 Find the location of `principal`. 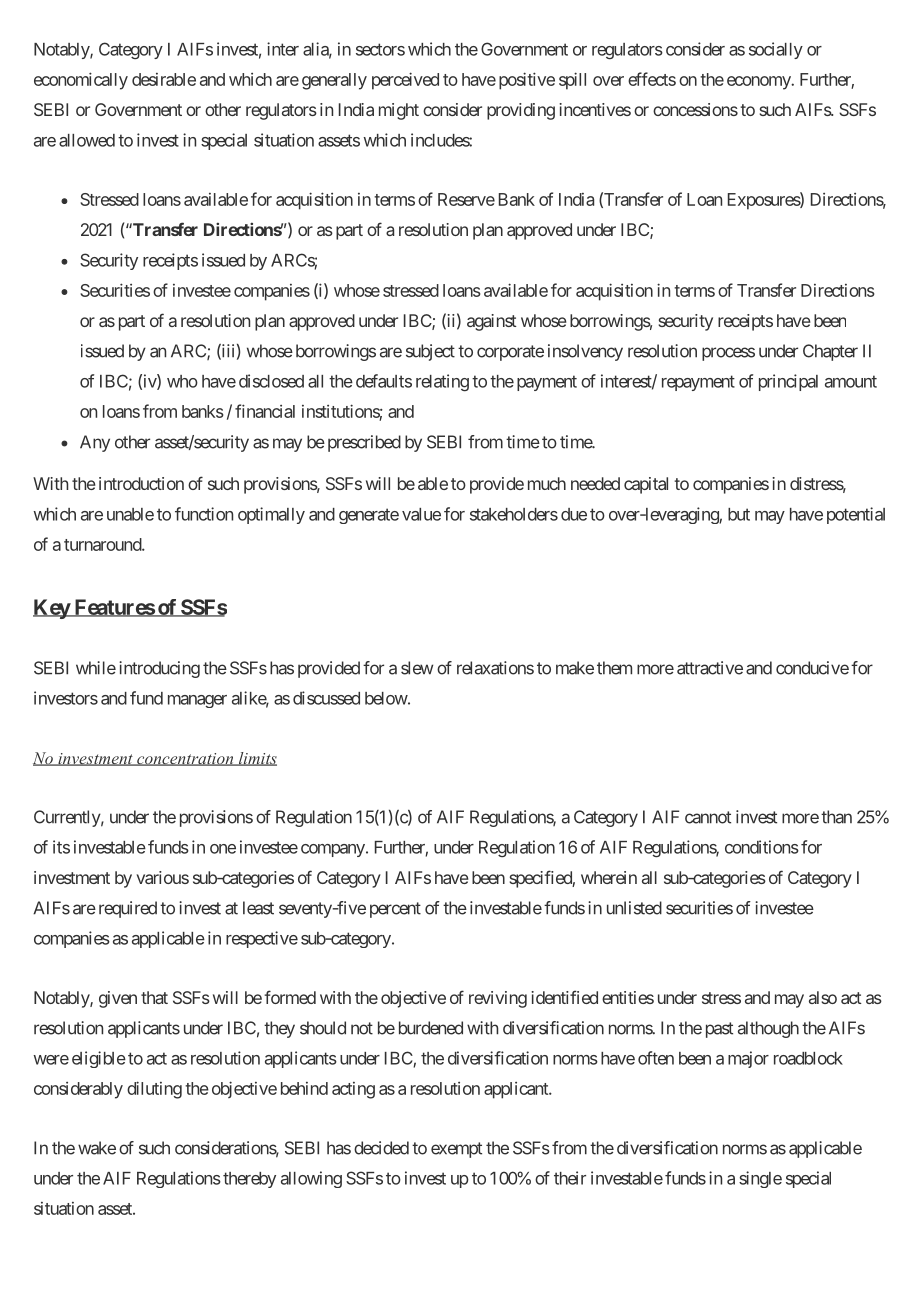

principal is located at coordinates (788, 382).
